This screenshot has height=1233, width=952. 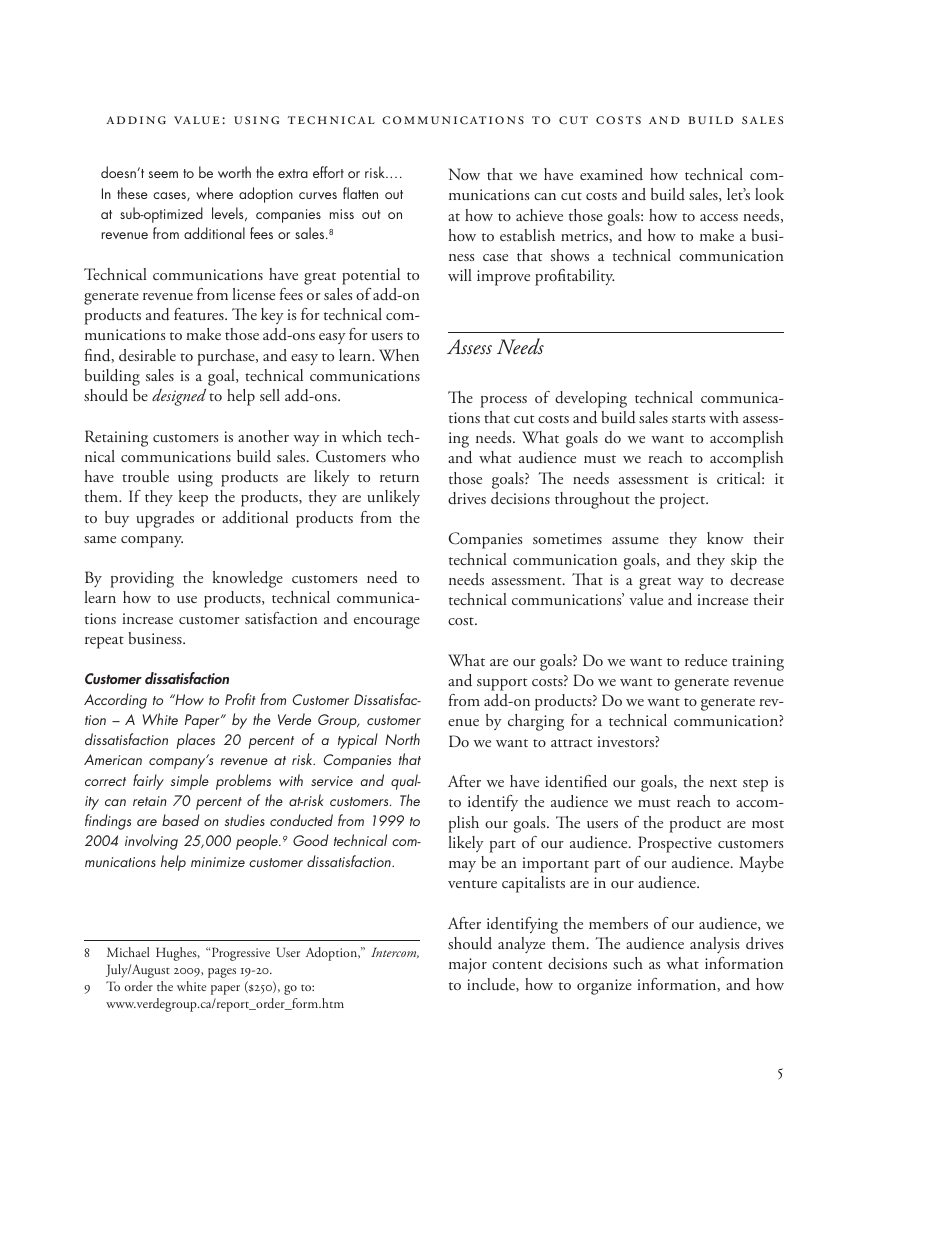 I want to click on trouble, so click(x=145, y=476).
